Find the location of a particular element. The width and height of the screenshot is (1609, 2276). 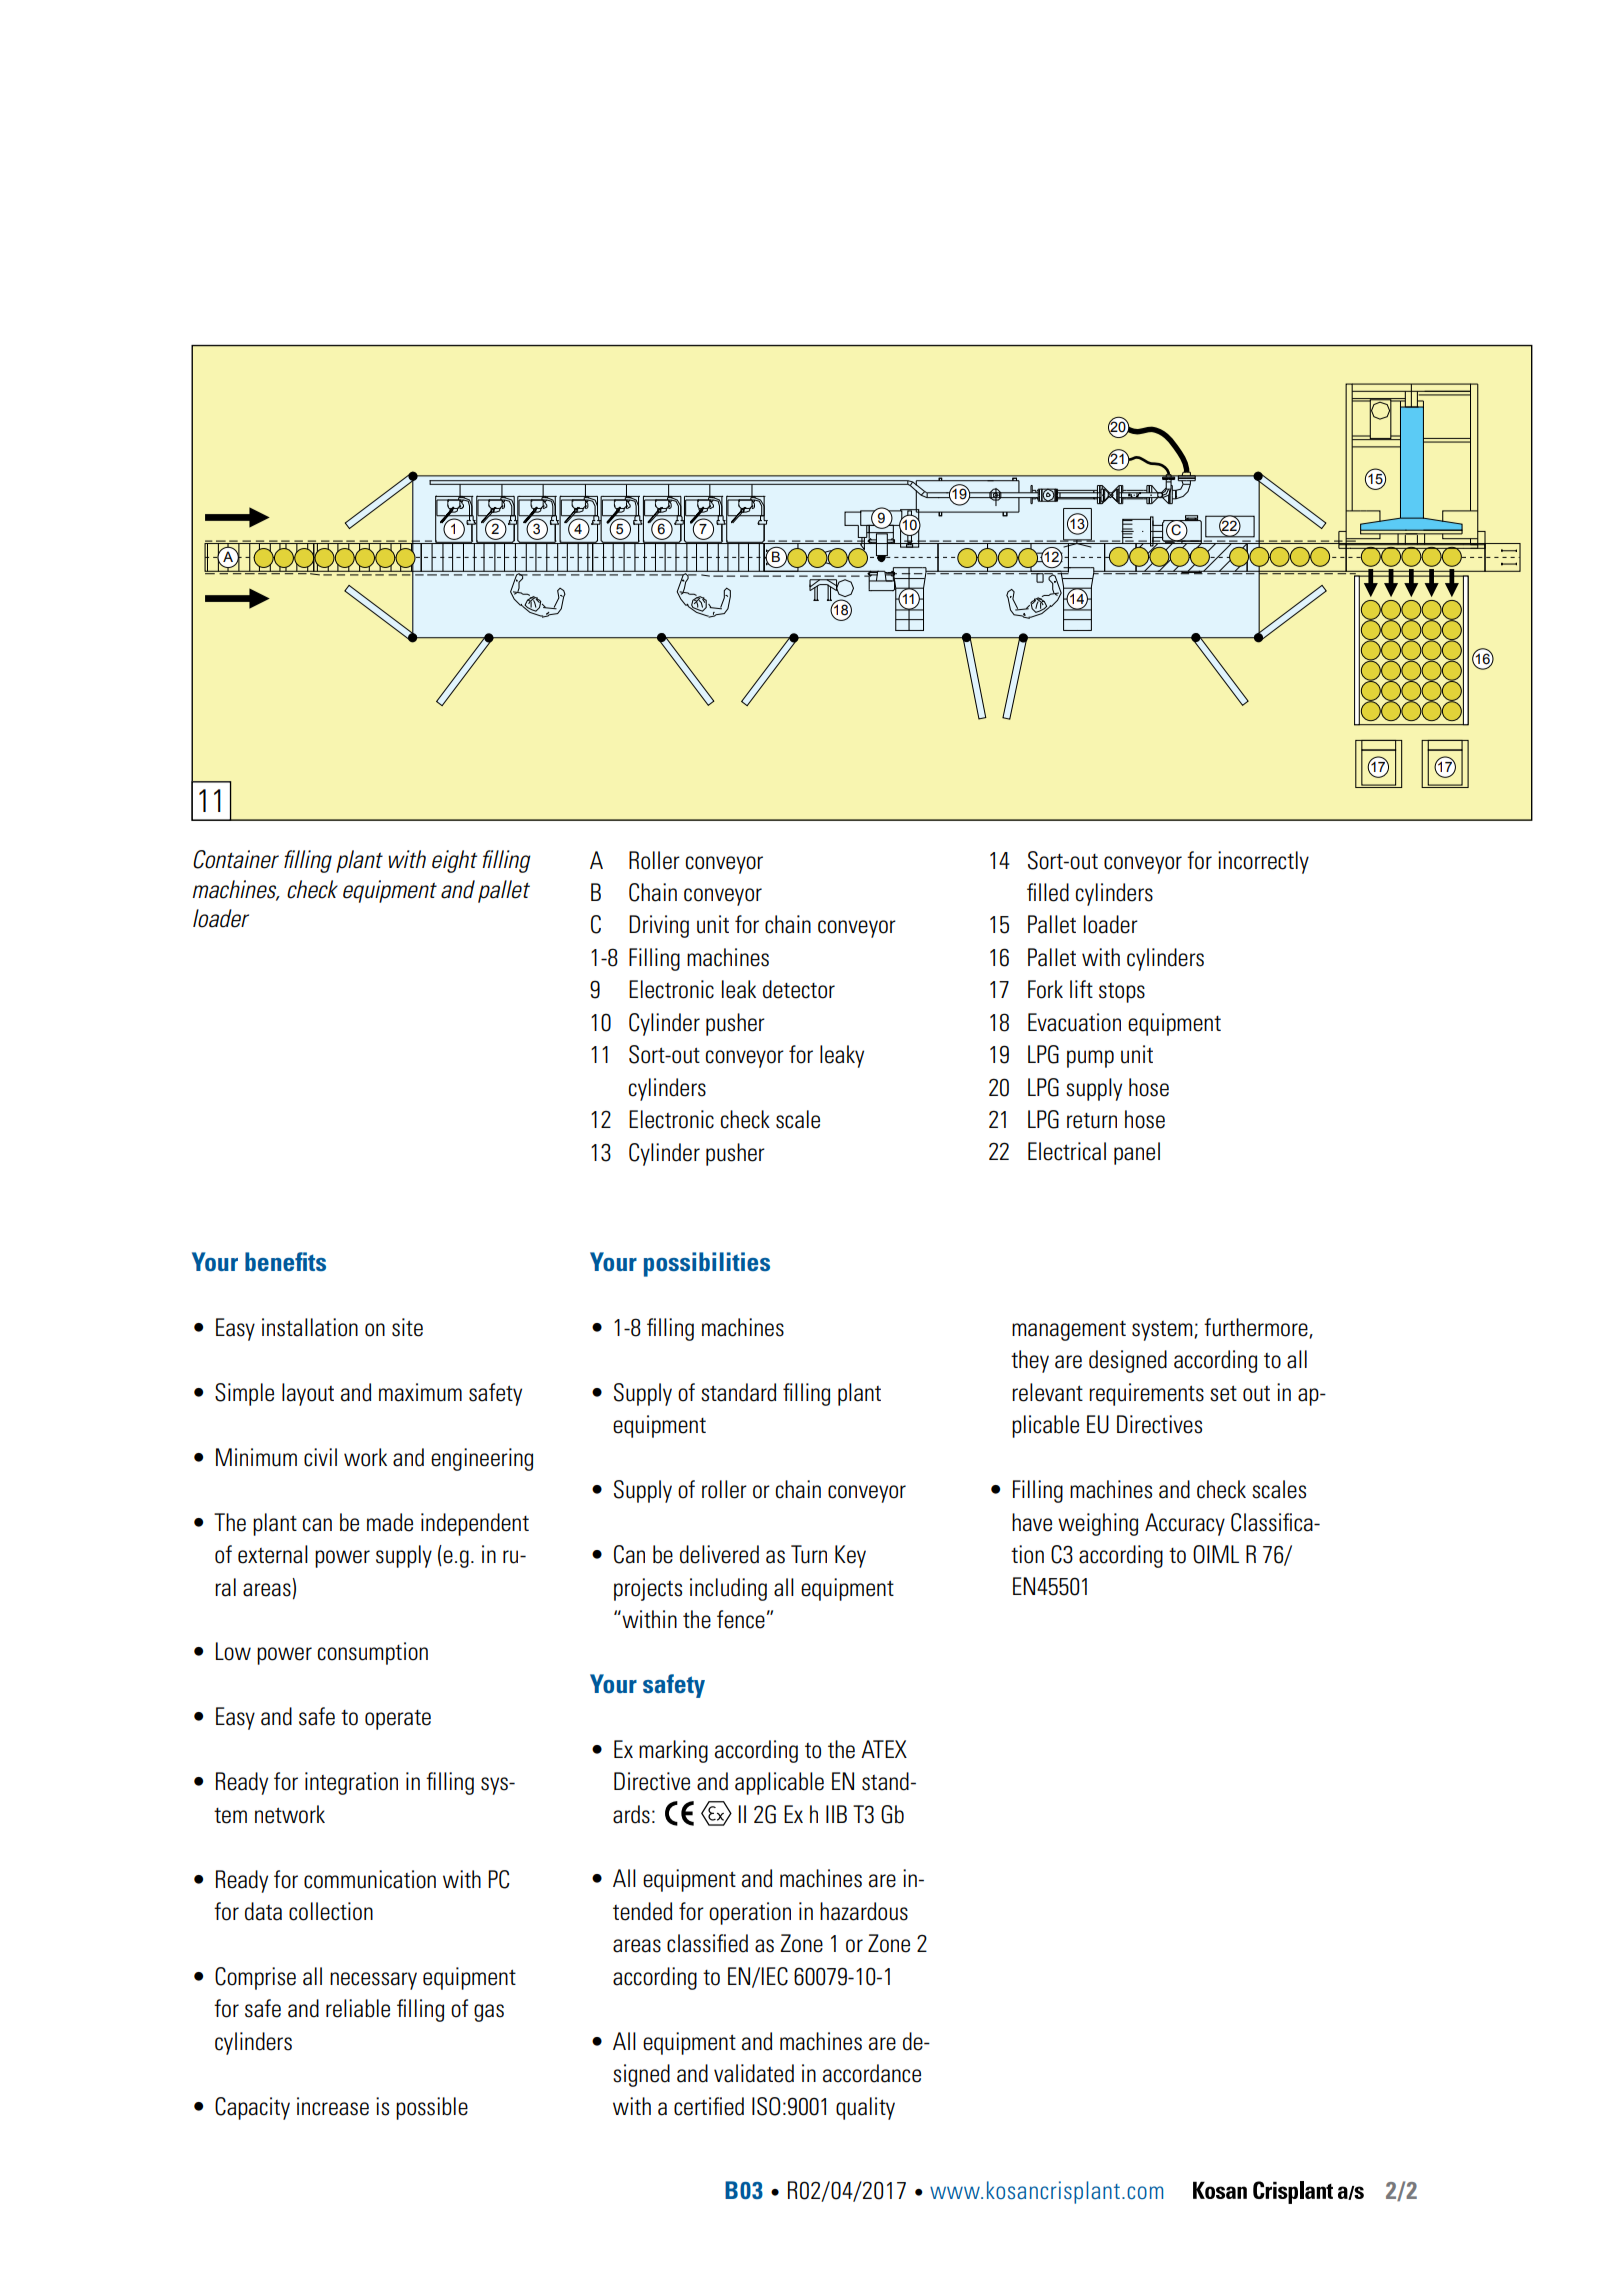

increase is located at coordinates (333, 2106).
